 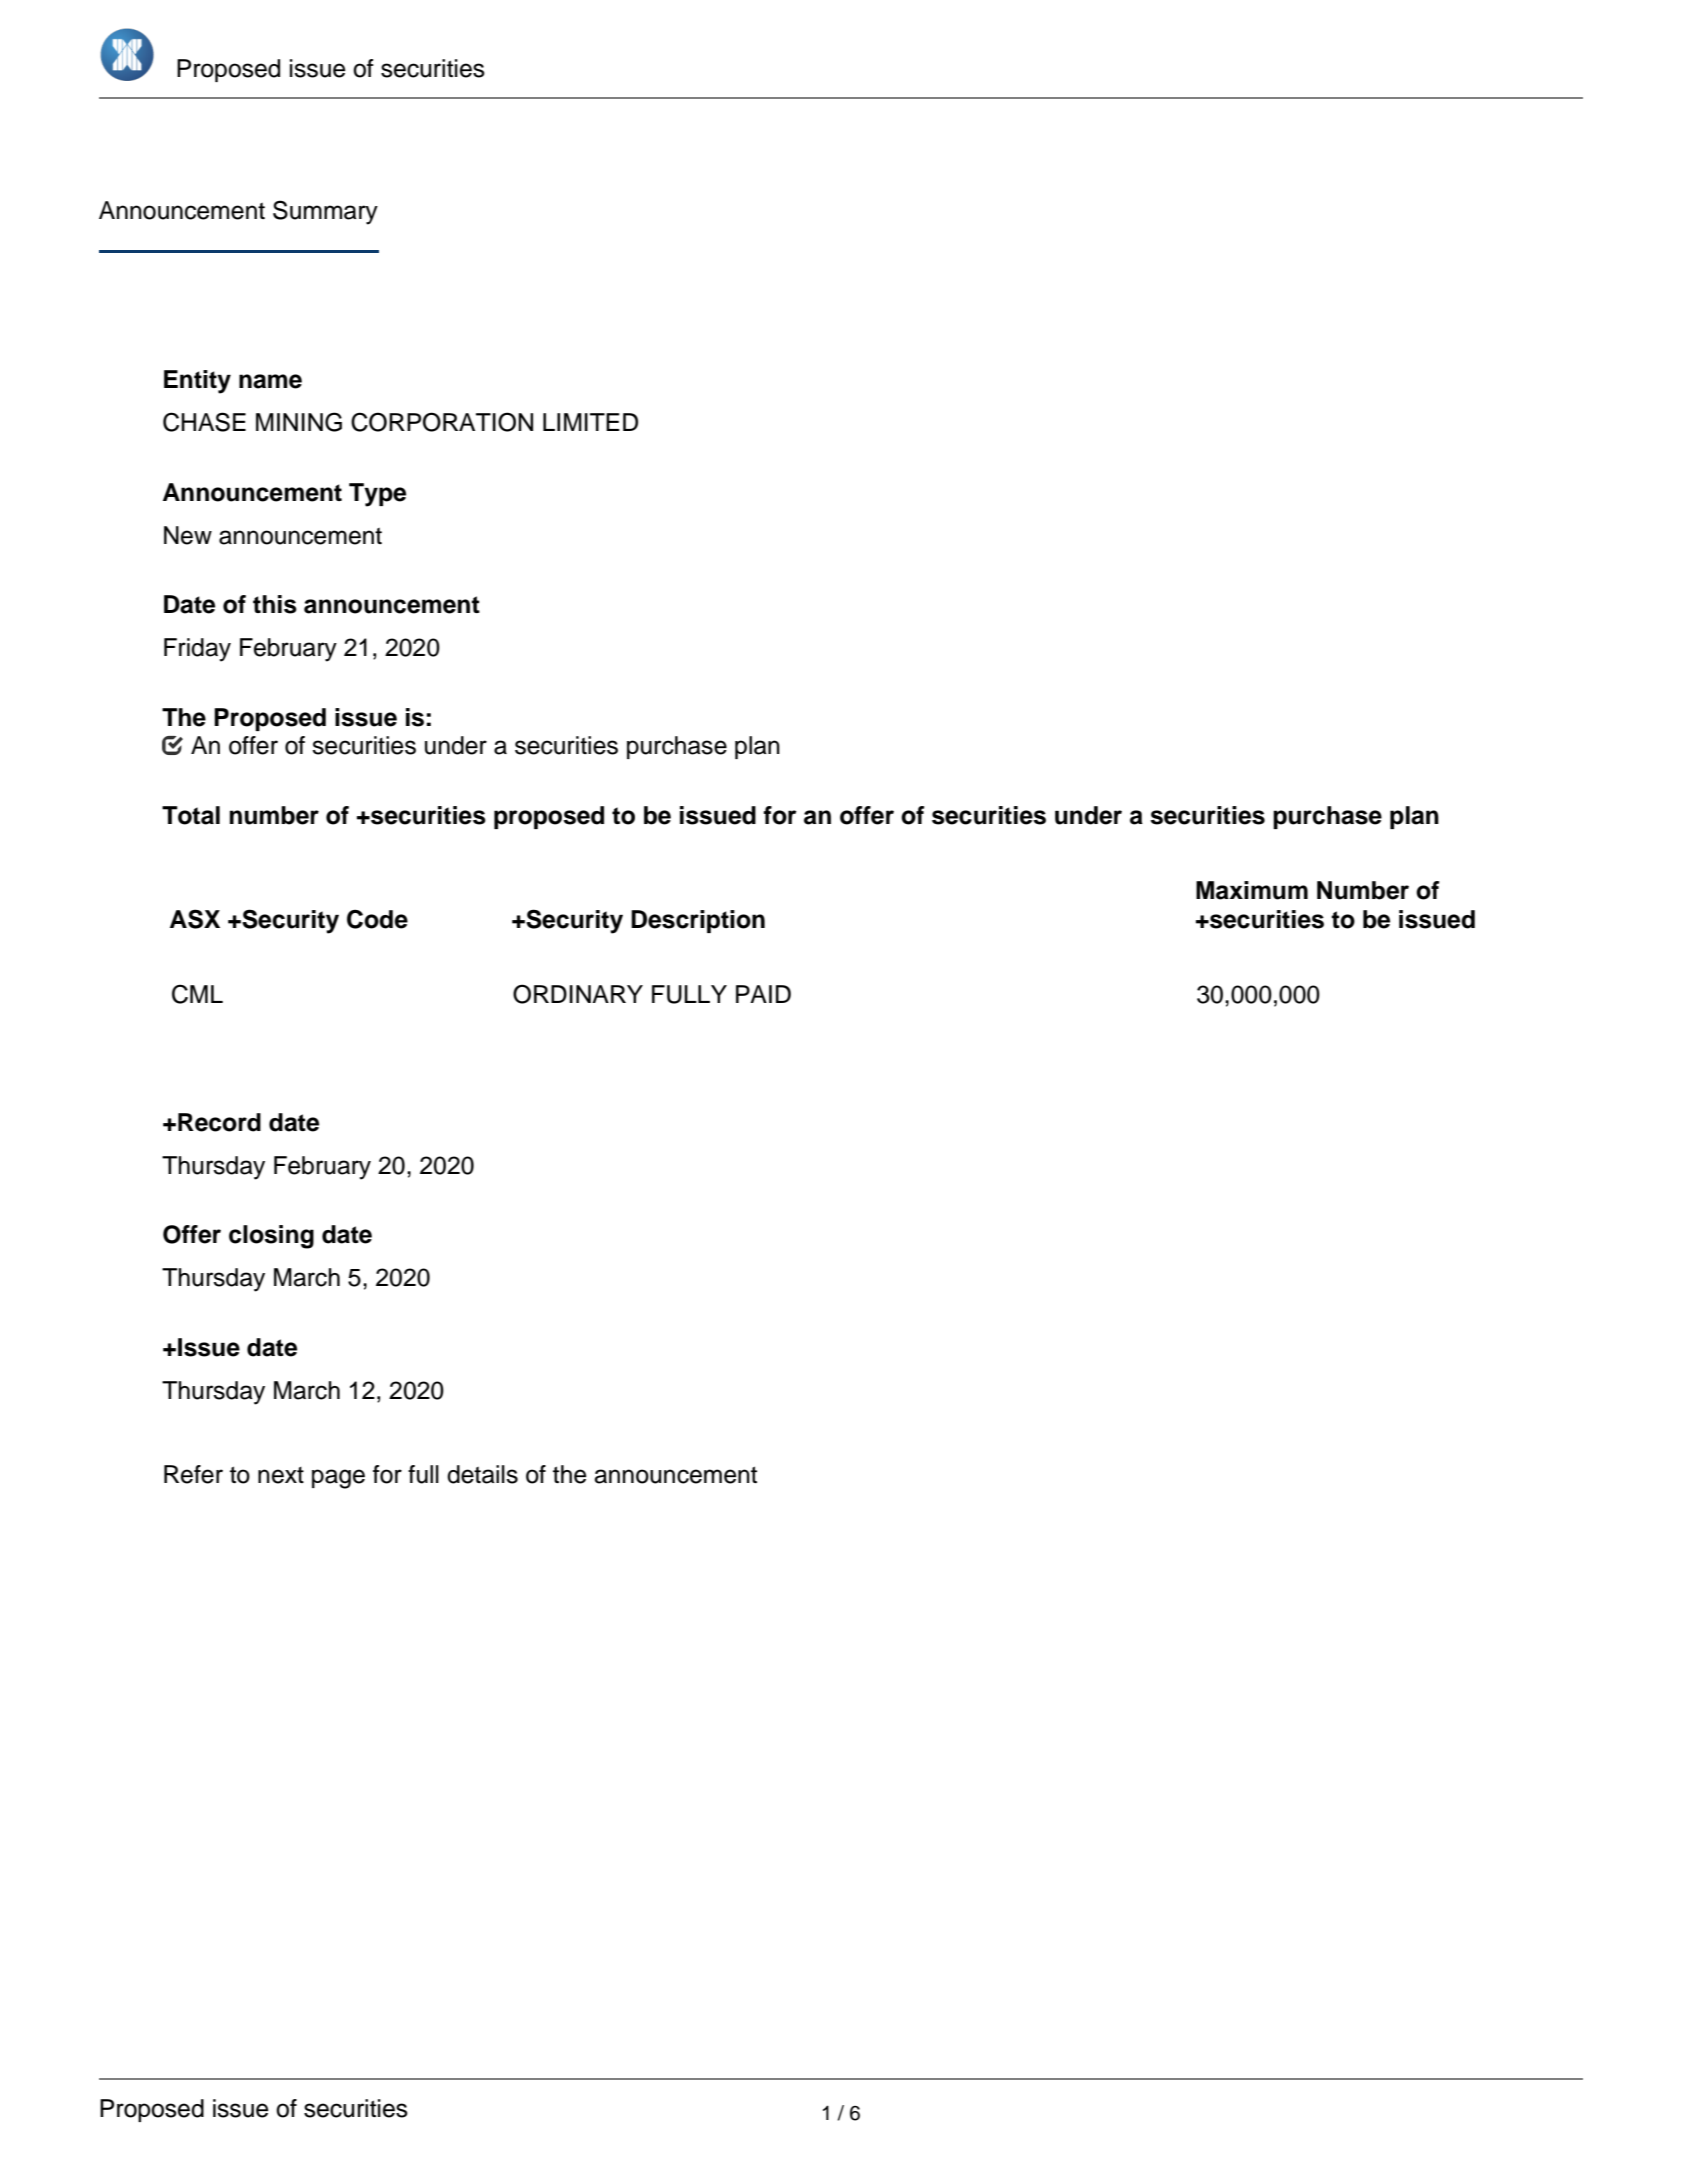 What do you see at coordinates (325, 212) in the screenshot?
I see `Summary` at bounding box center [325, 212].
